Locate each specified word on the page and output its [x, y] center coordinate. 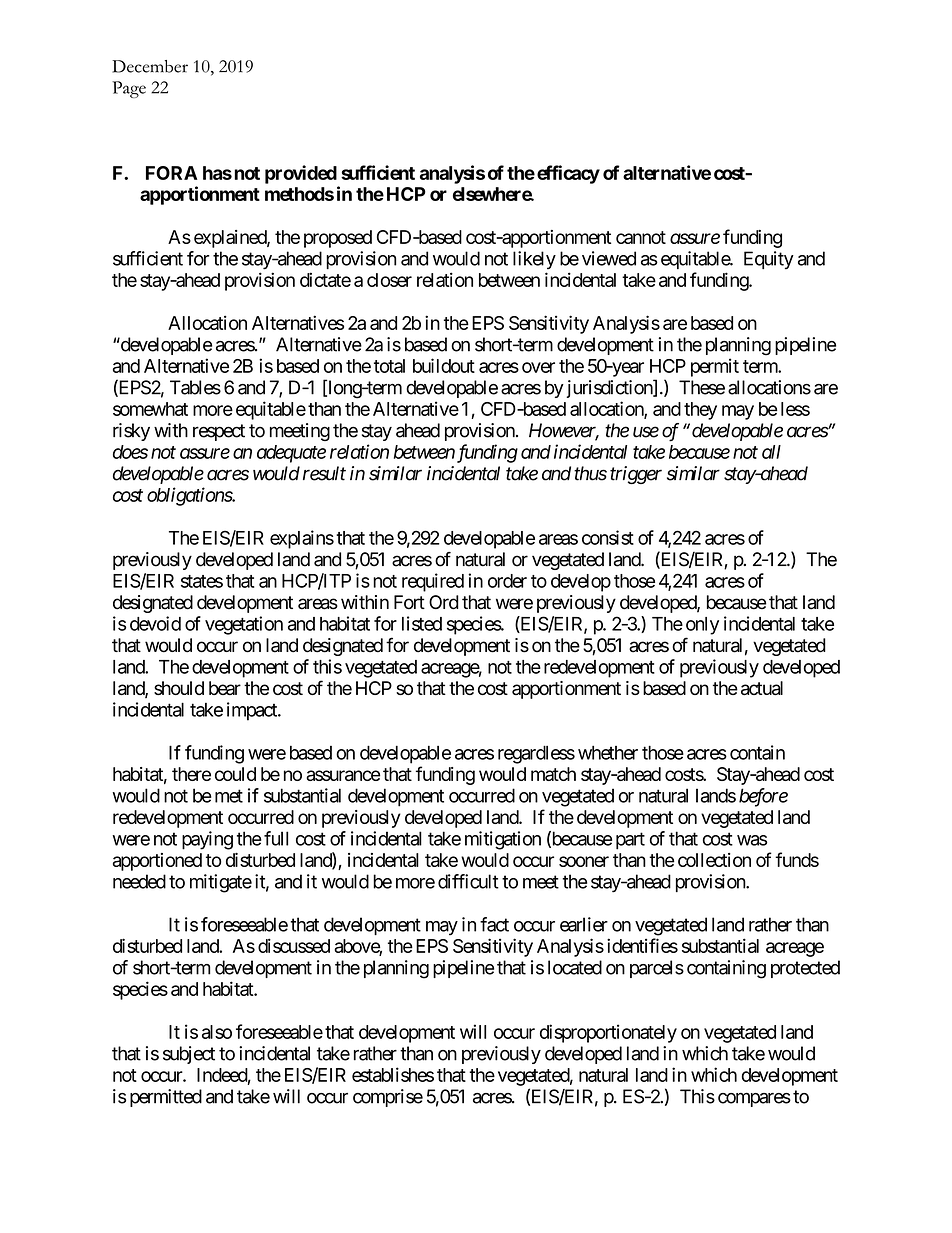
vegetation [244, 625]
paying [207, 840]
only [702, 626]
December [150, 66]
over [538, 367]
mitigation [503, 840]
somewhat [150, 409]
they [700, 411]
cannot [641, 237]
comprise [388, 1098]
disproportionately [608, 1033]
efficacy [568, 174]
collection [714, 860]
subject [189, 1055]
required [433, 582]
